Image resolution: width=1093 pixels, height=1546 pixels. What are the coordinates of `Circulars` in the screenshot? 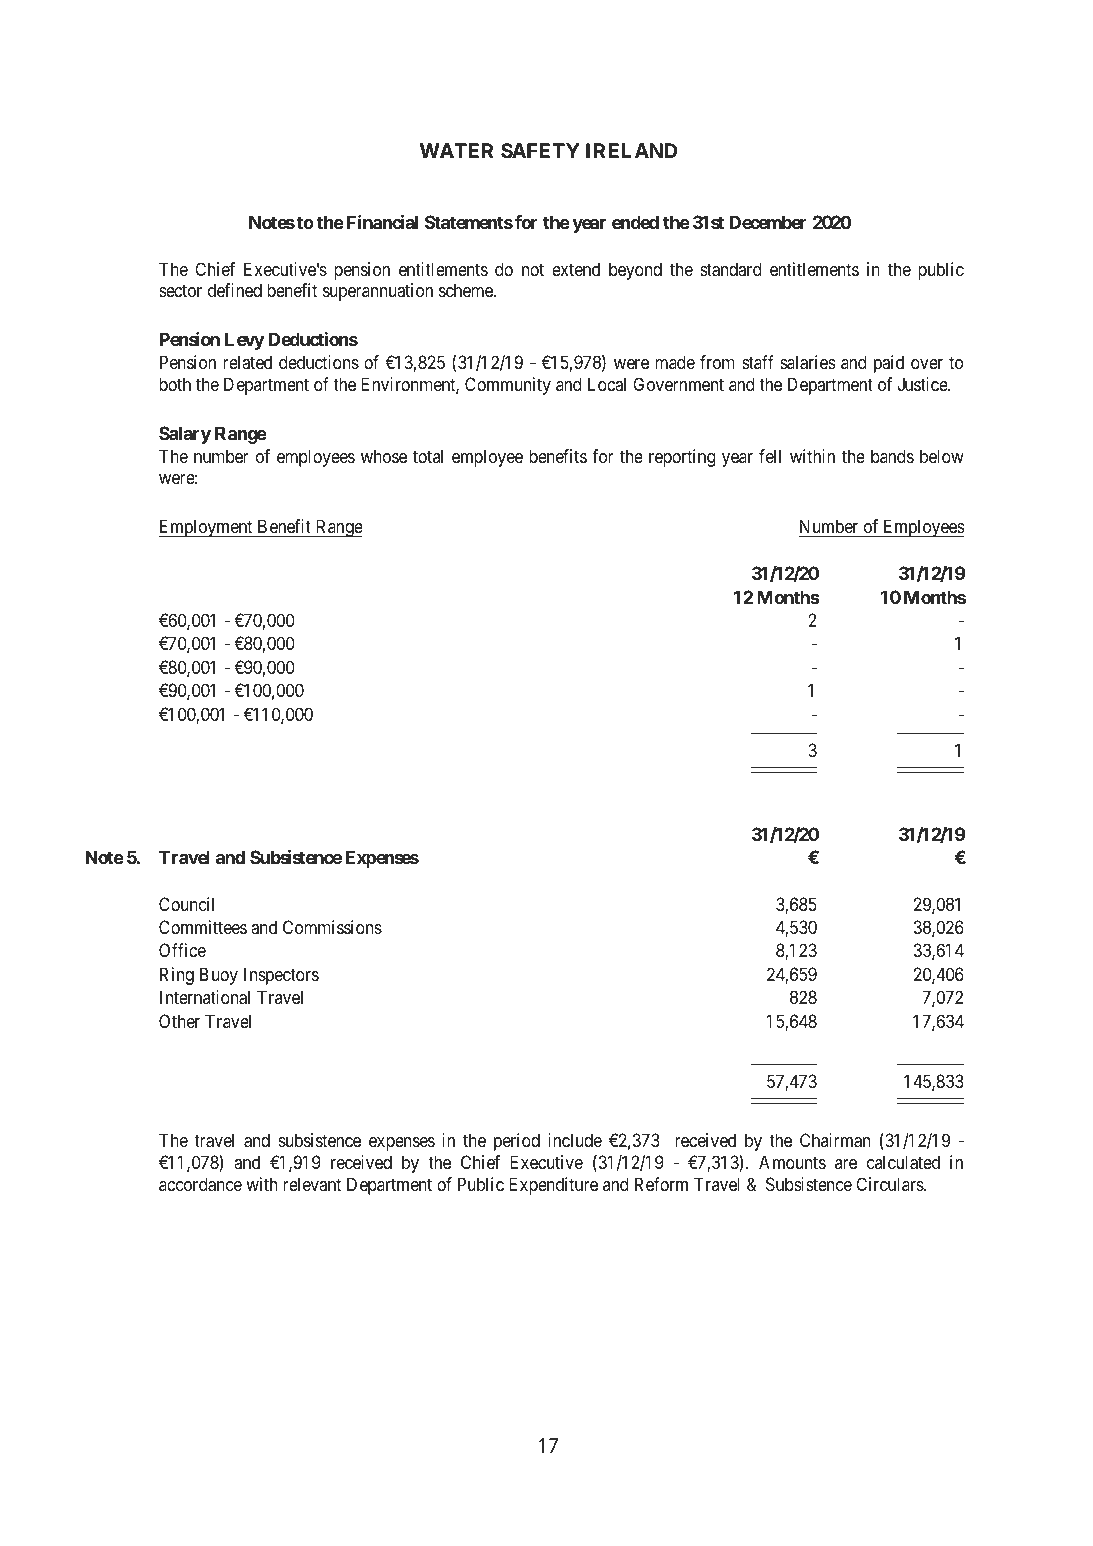 It's located at (890, 1184).
